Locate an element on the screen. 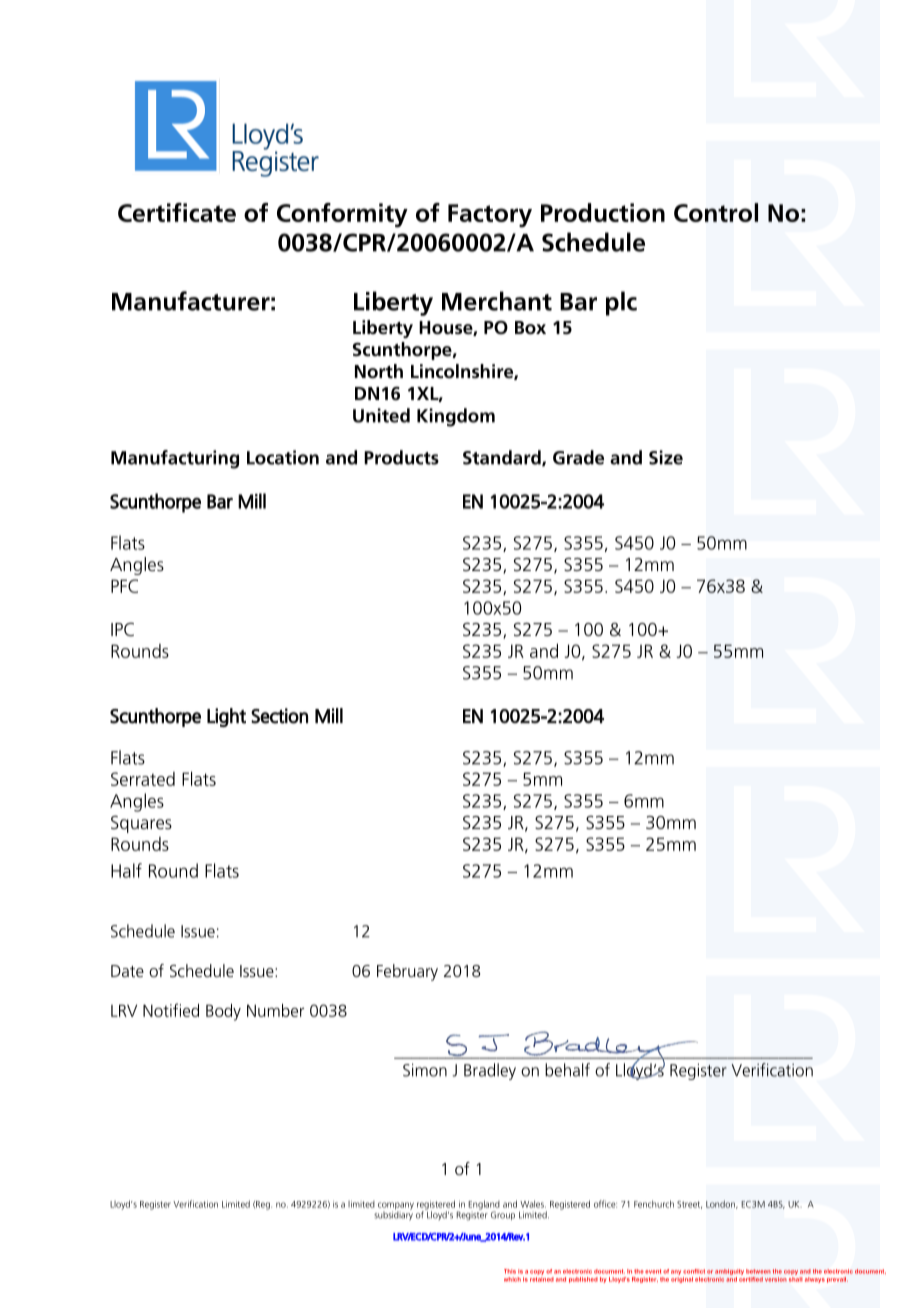 The image size is (924, 1308). IPC is located at coordinates (122, 629).
